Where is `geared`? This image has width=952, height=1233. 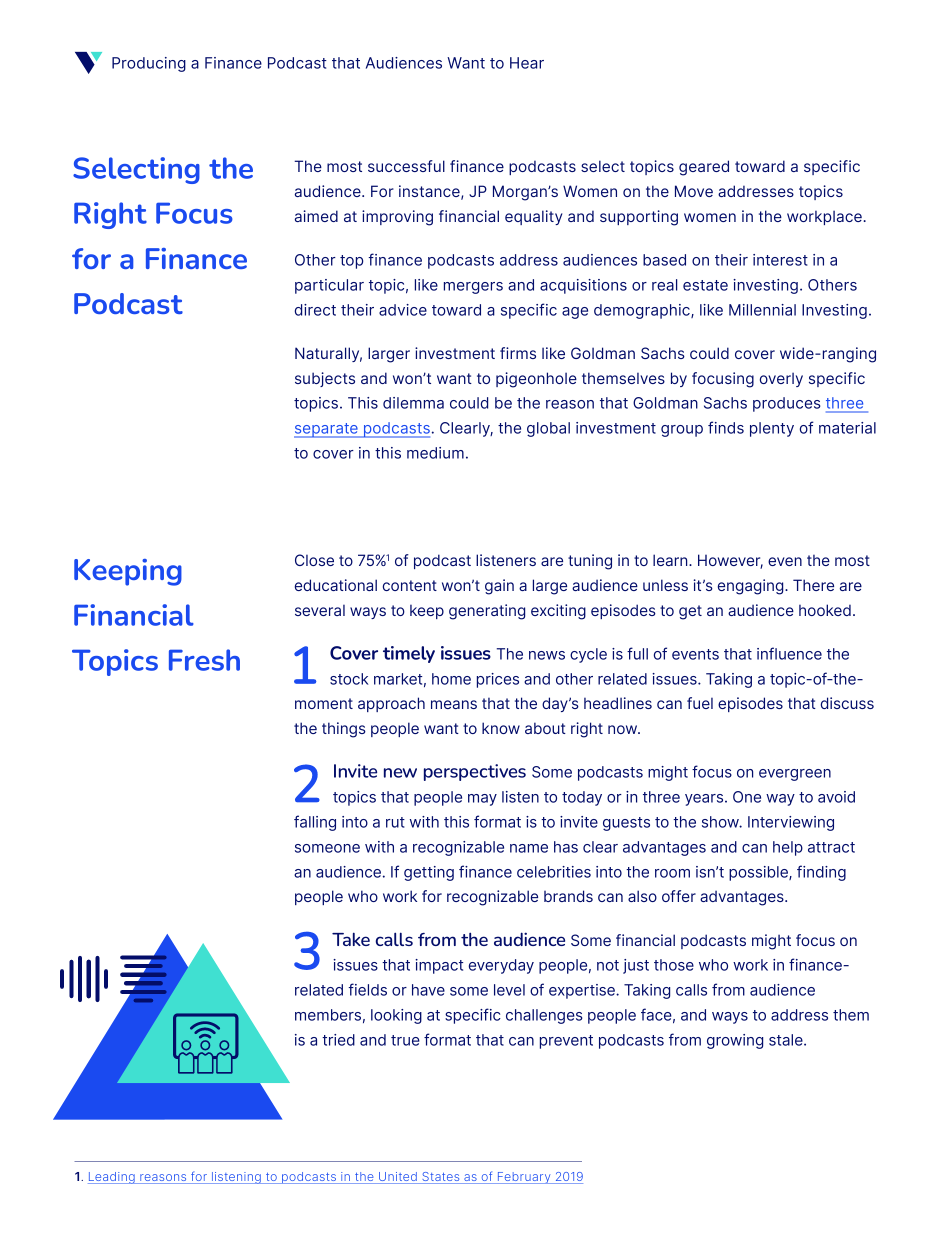 geared is located at coordinates (704, 168).
